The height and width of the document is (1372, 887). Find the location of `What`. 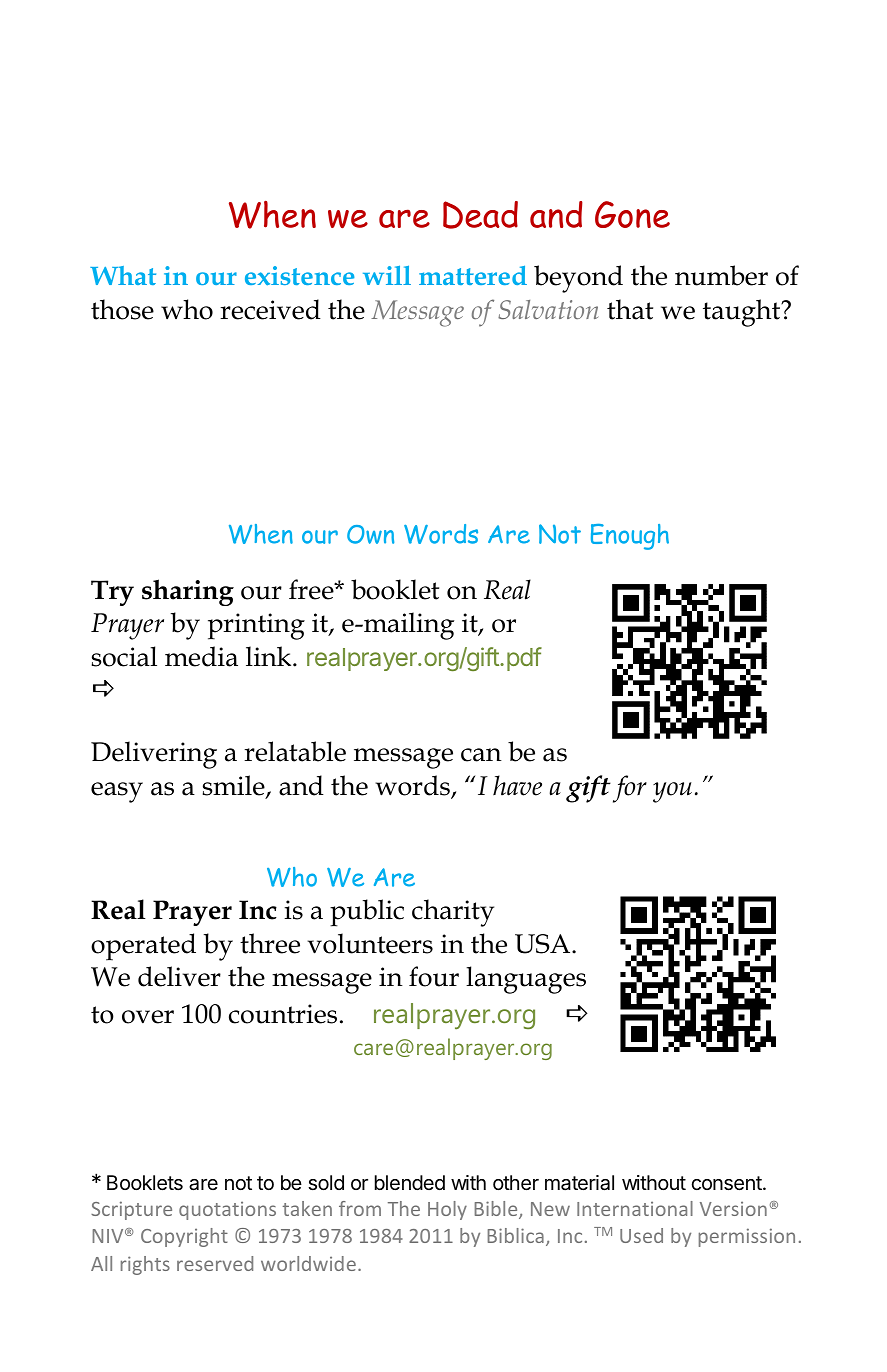

What is located at coordinates (123, 275).
